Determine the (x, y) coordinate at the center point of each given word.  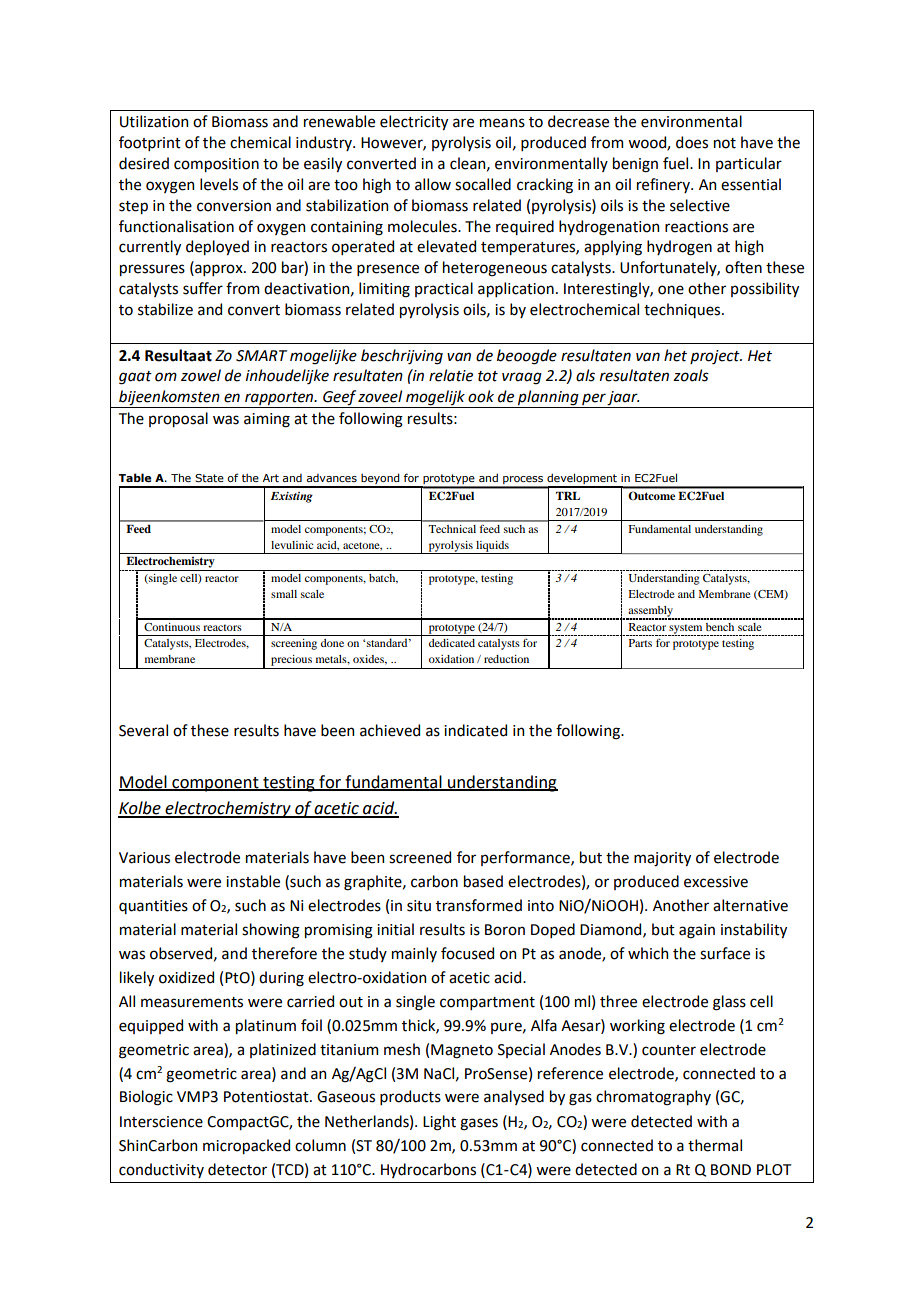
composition (216, 165)
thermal (715, 1145)
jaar (623, 399)
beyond (380, 480)
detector (237, 1169)
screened (420, 857)
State (209, 478)
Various (144, 858)
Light (439, 1123)
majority (662, 859)
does (692, 142)
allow (433, 184)
